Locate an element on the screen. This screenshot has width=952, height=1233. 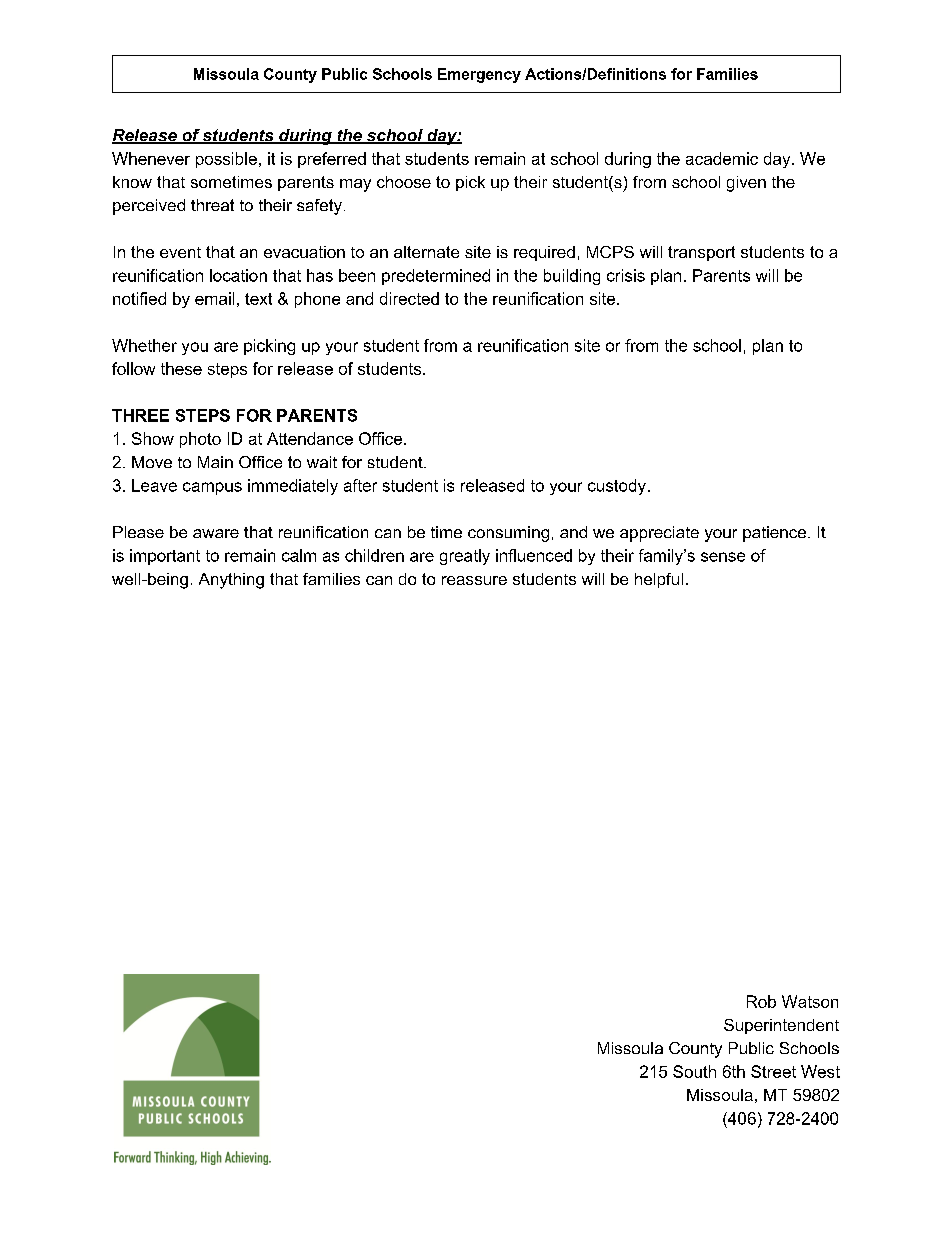
Rob is located at coordinates (761, 1001).
